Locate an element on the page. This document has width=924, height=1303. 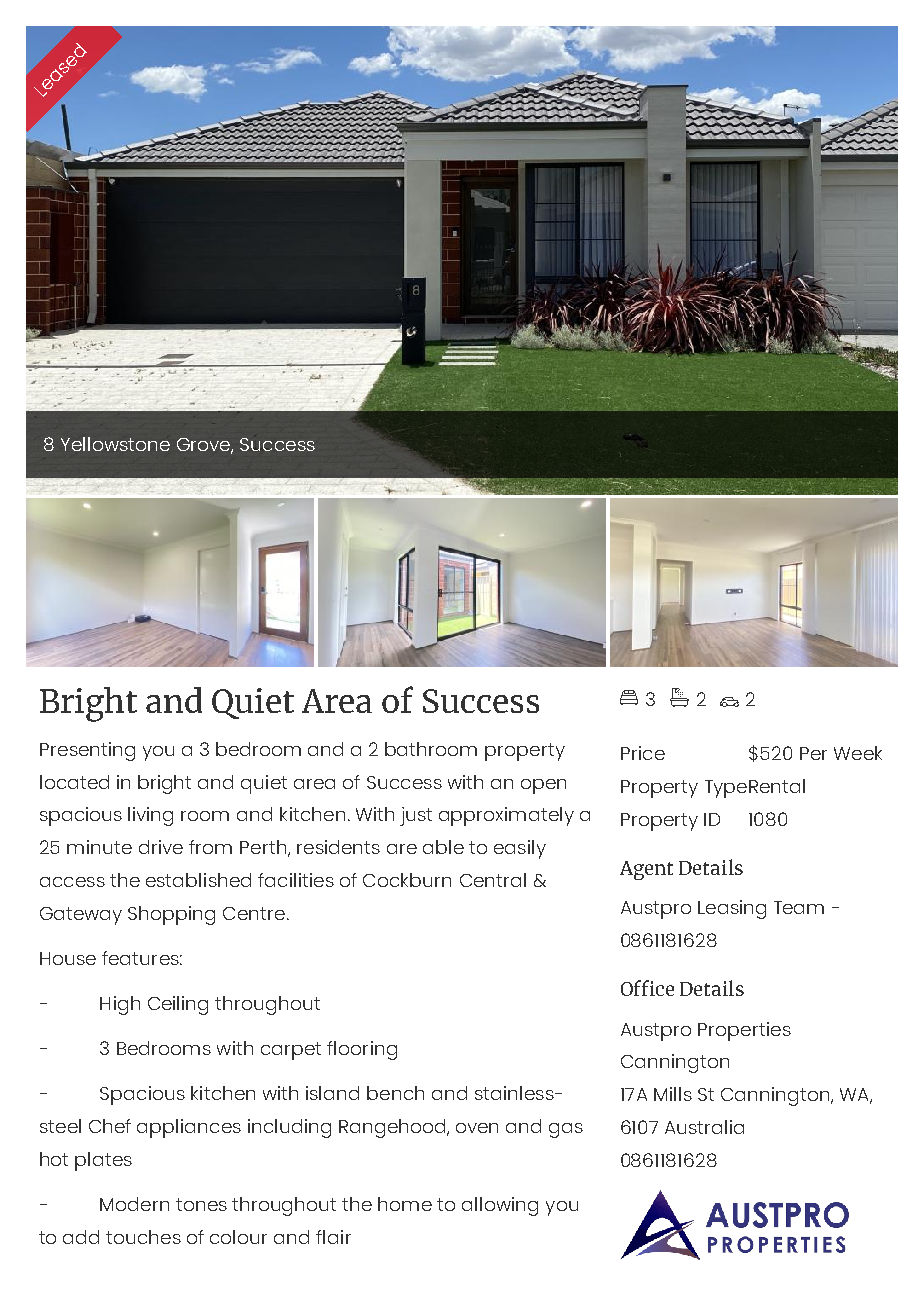
flooring is located at coordinates (362, 1050).
